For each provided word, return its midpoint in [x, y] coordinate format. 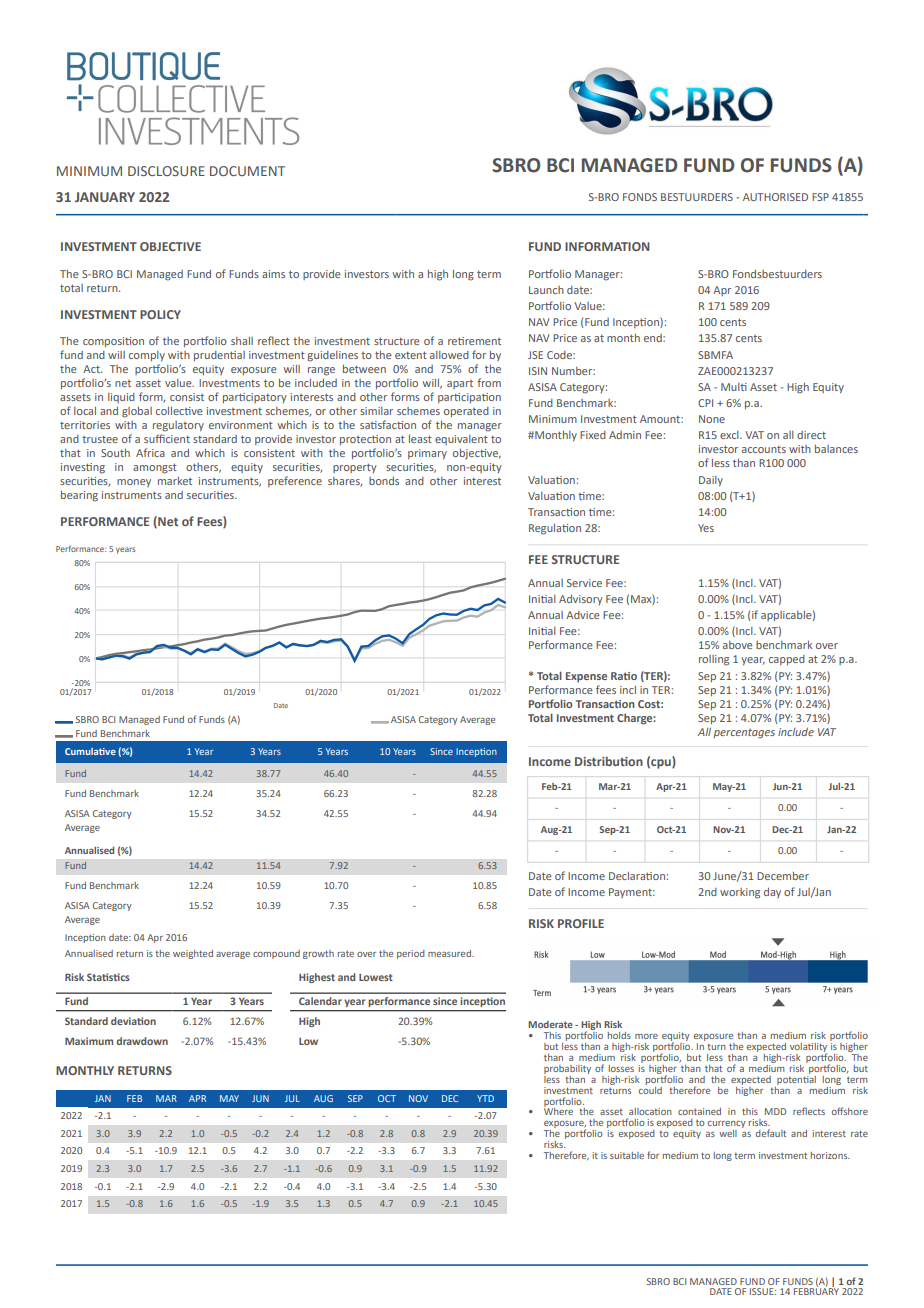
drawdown [142, 1041]
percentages [744, 734]
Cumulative [90, 751]
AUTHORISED [775, 197]
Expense [586, 677]
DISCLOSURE [166, 171]
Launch [546, 290]
